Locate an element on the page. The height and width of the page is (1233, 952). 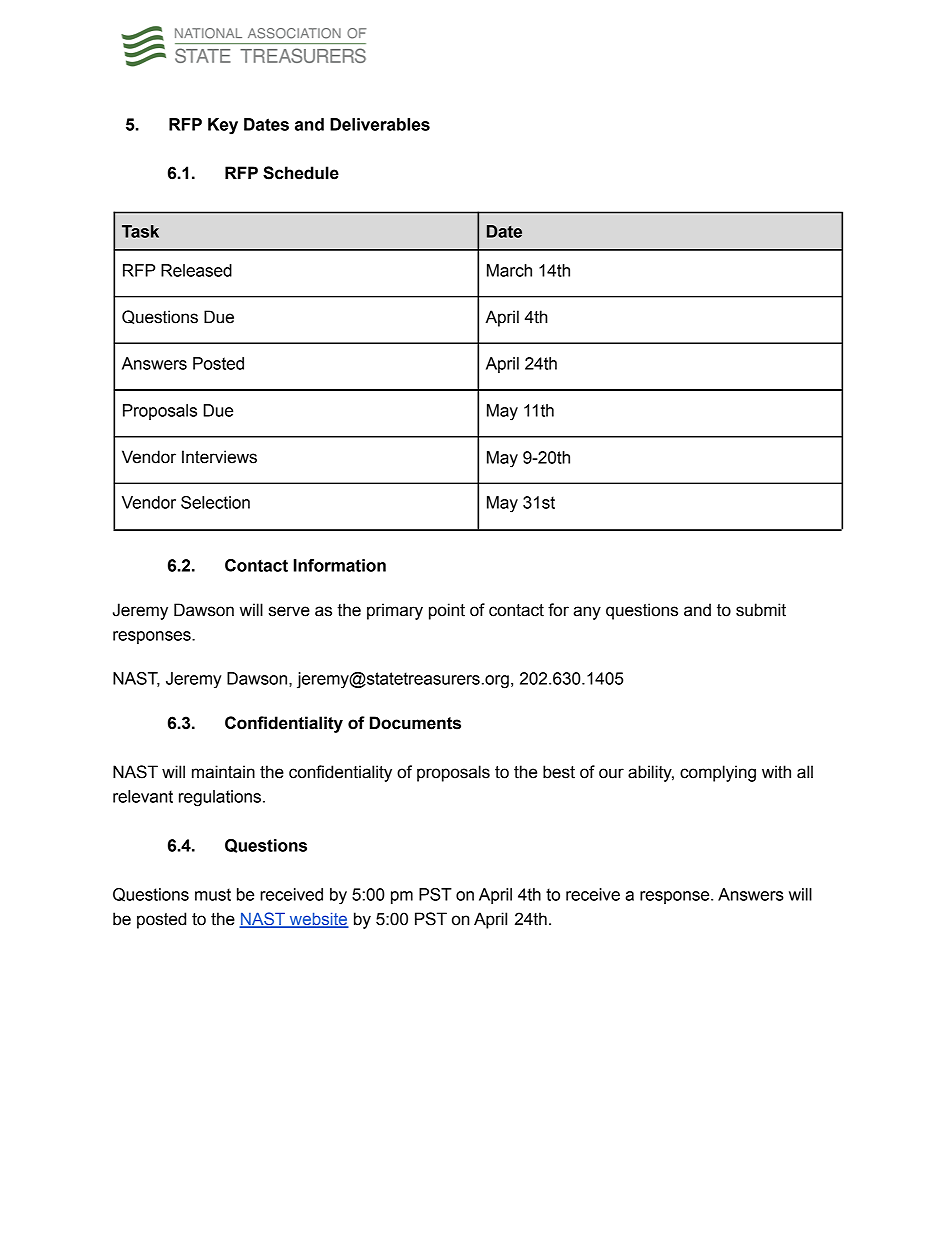
Key is located at coordinates (223, 126).
